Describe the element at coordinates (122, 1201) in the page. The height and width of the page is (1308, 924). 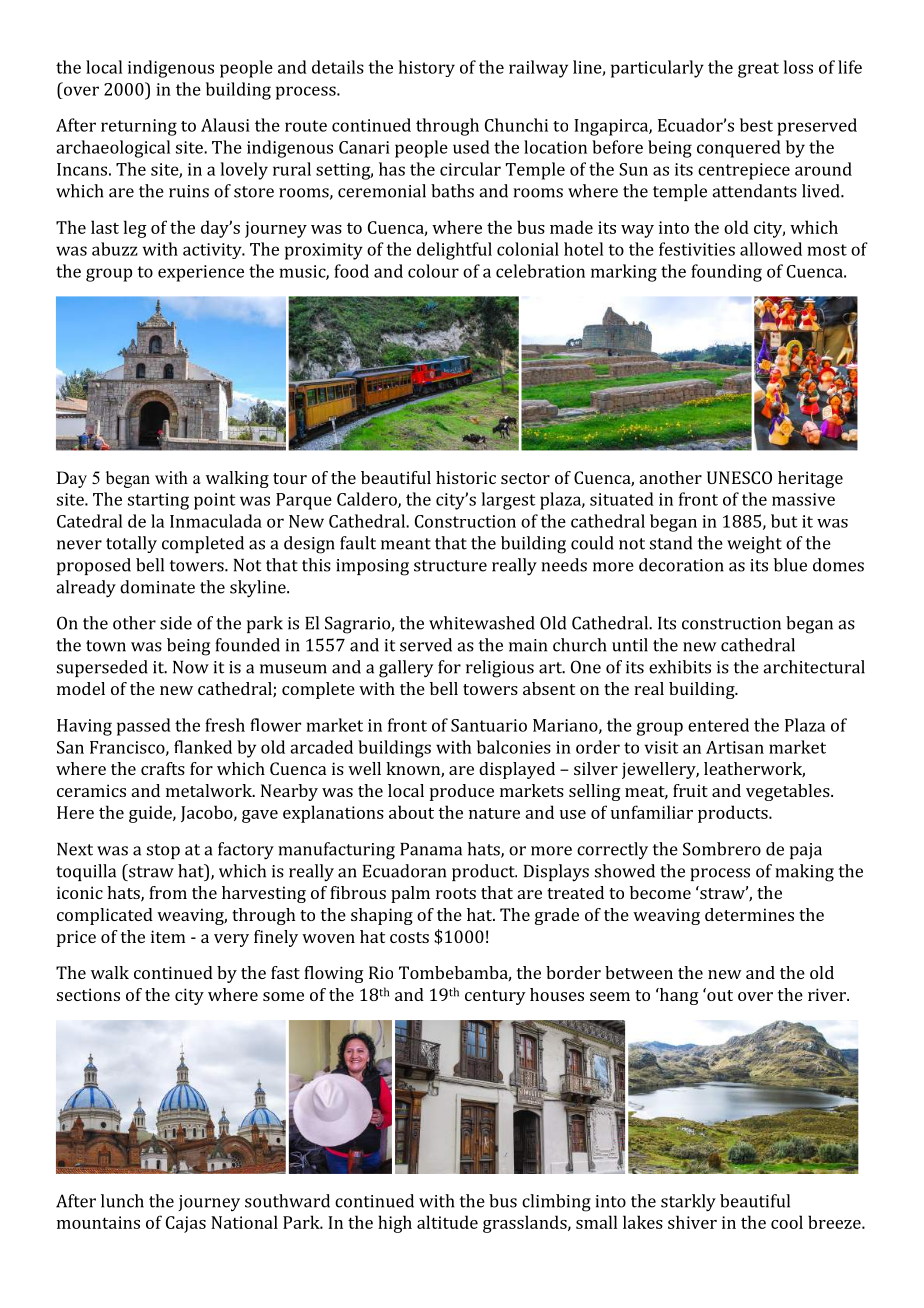
I see `lunch` at that location.
